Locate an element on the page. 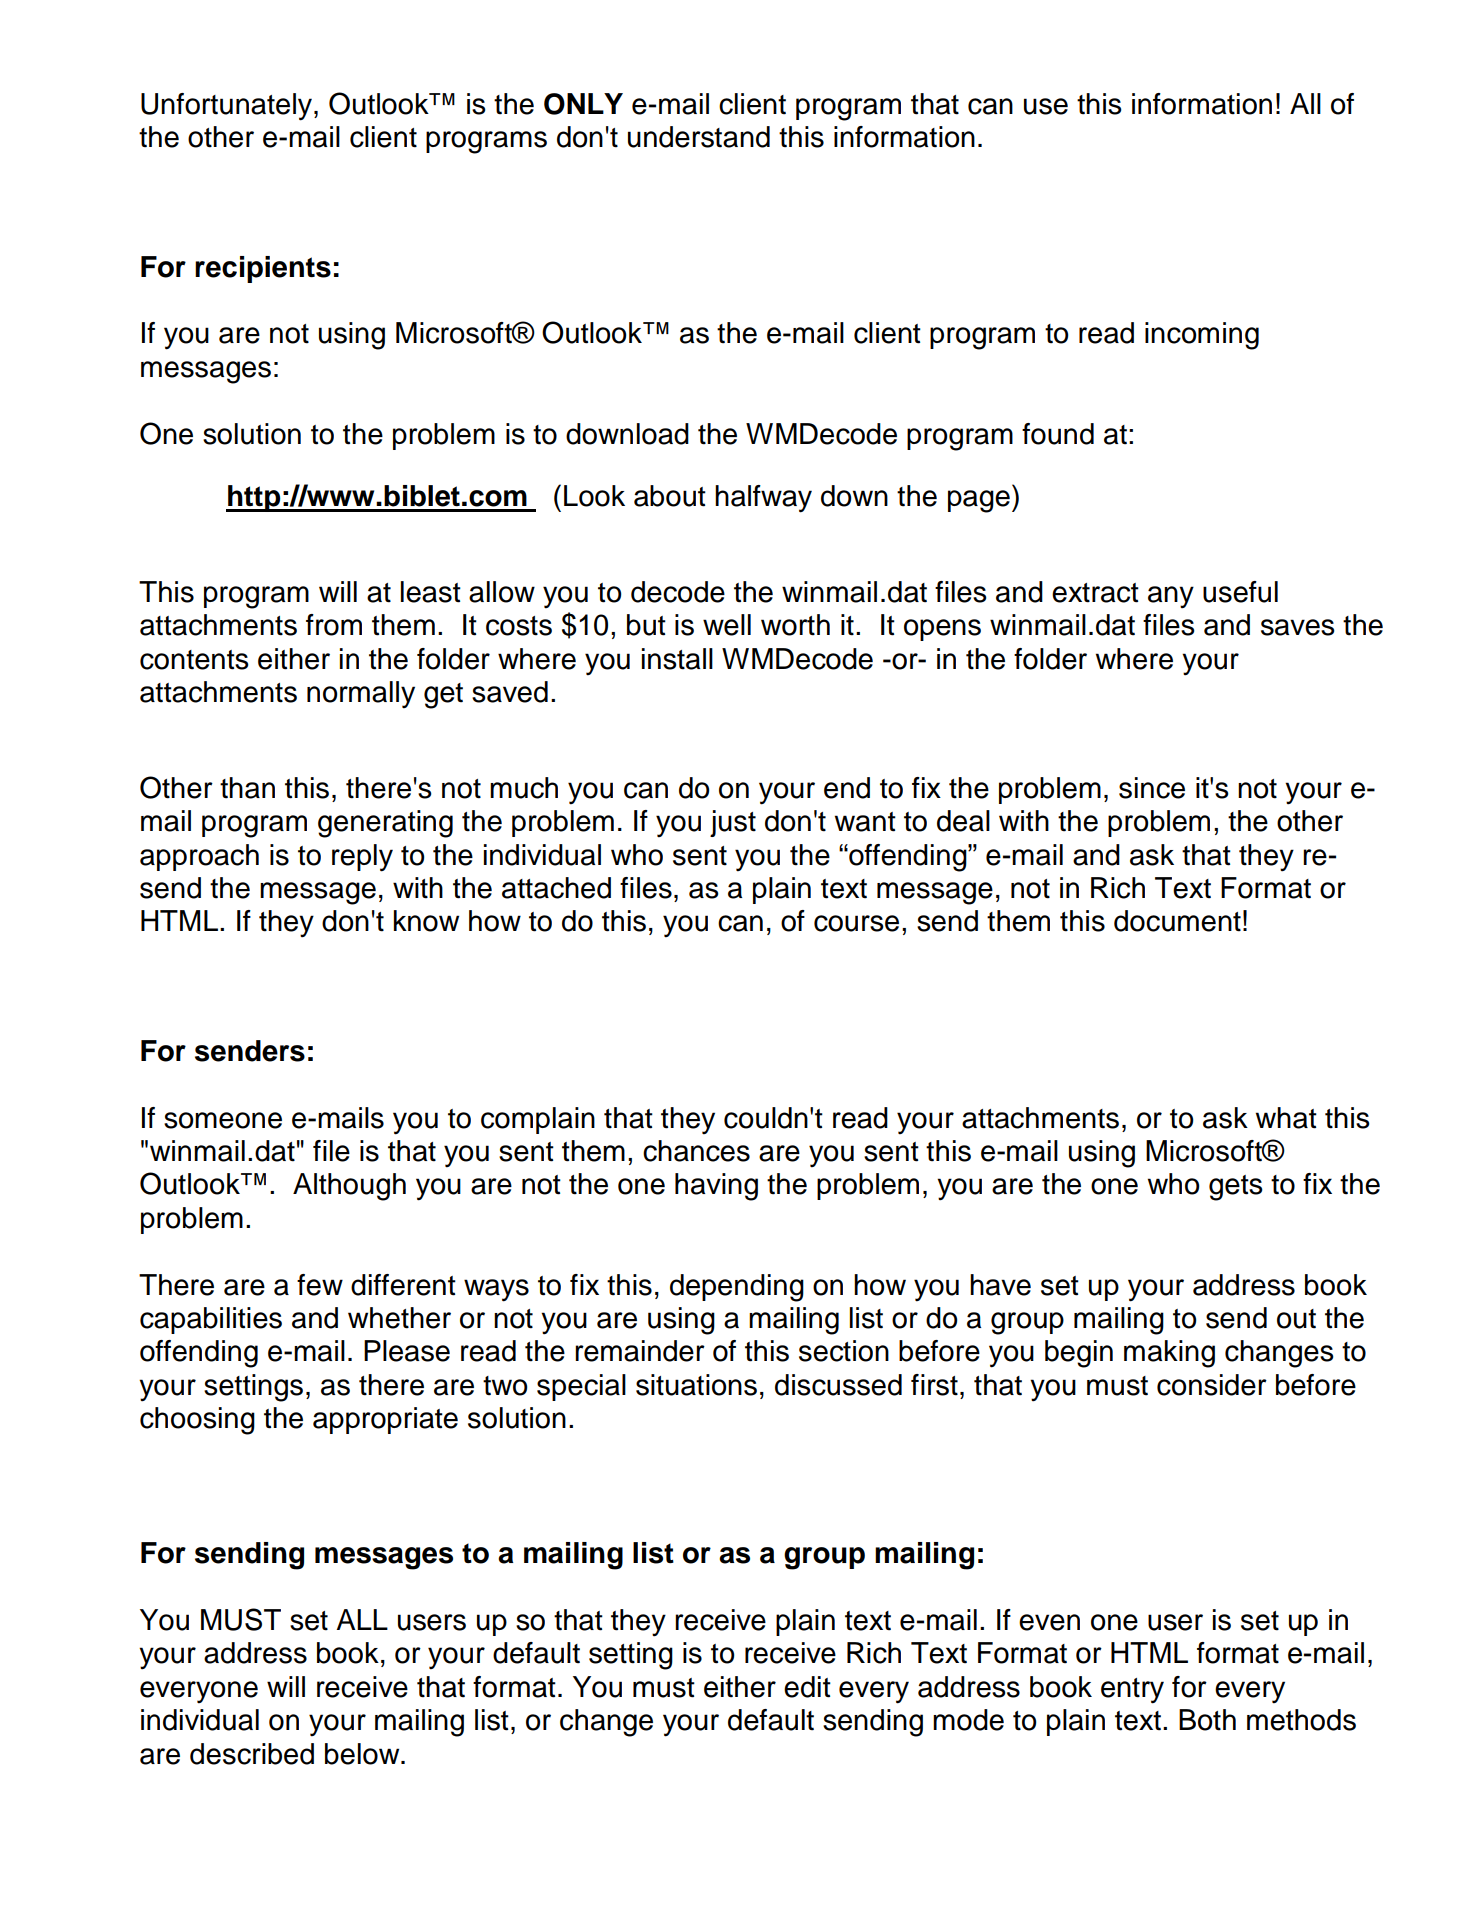 This page has height=1917, width=1481. incoming is located at coordinates (1202, 336).
